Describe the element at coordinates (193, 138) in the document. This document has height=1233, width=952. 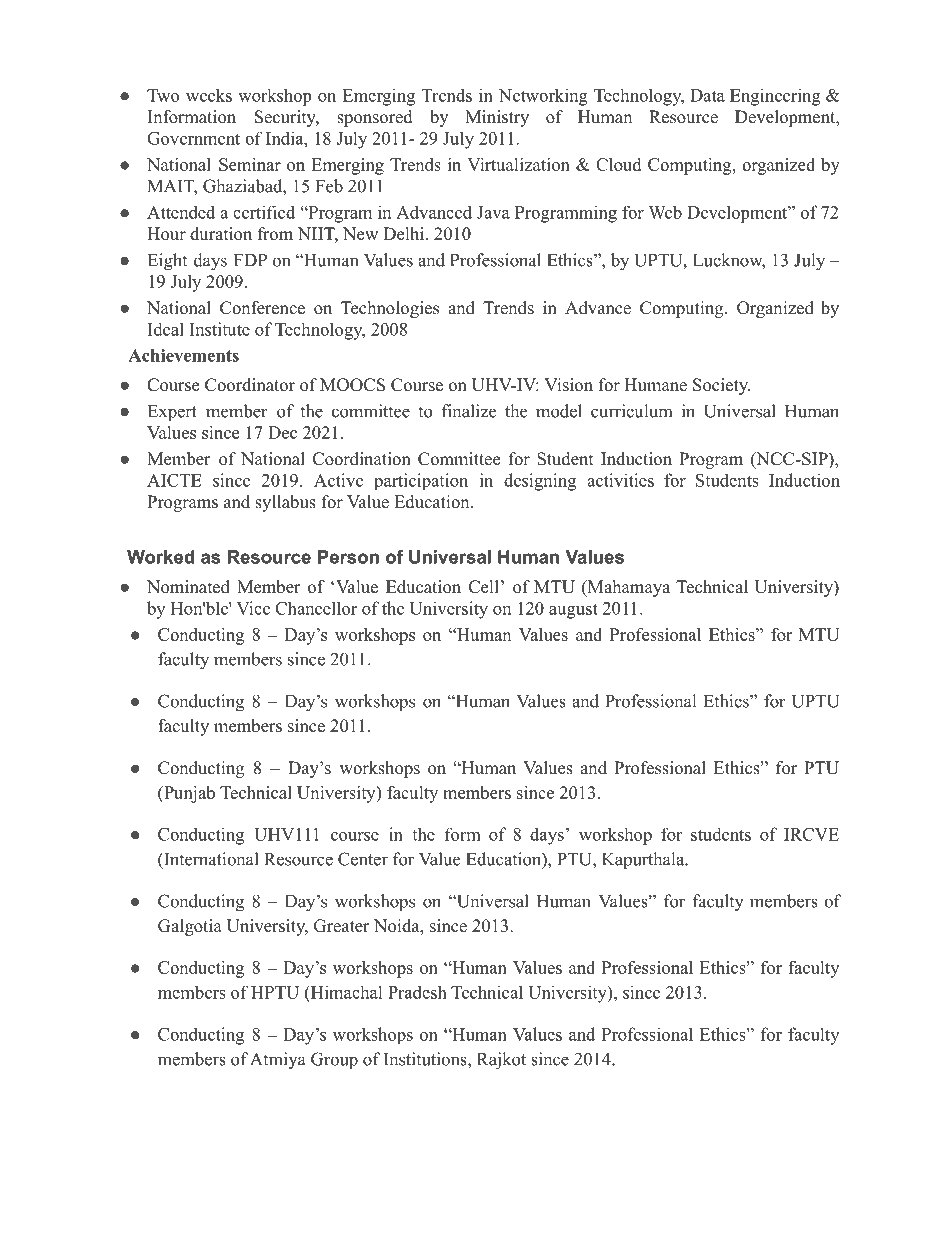
I see `Government` at that location.
